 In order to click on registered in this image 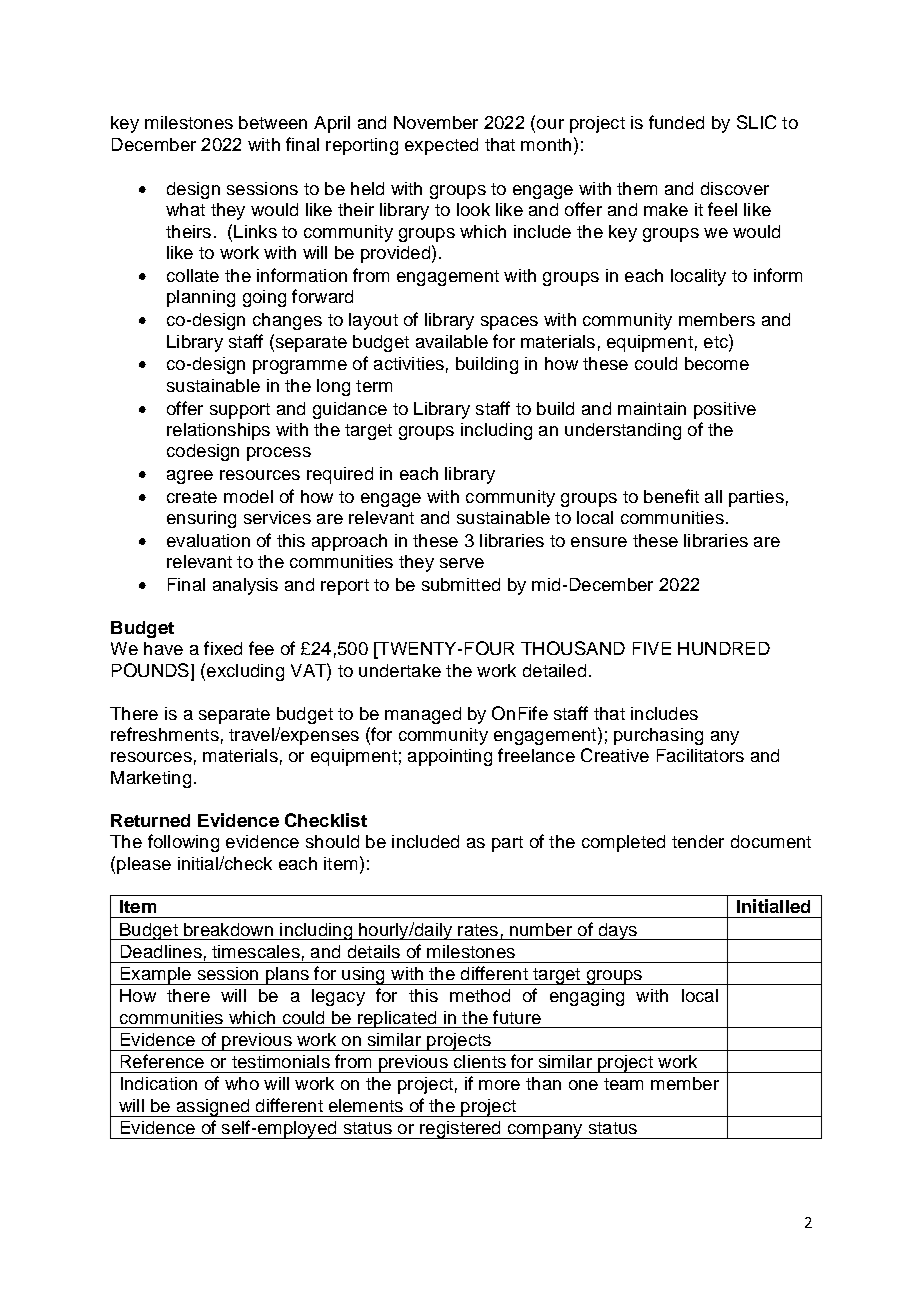, I will do `click(460, 1130)`.
